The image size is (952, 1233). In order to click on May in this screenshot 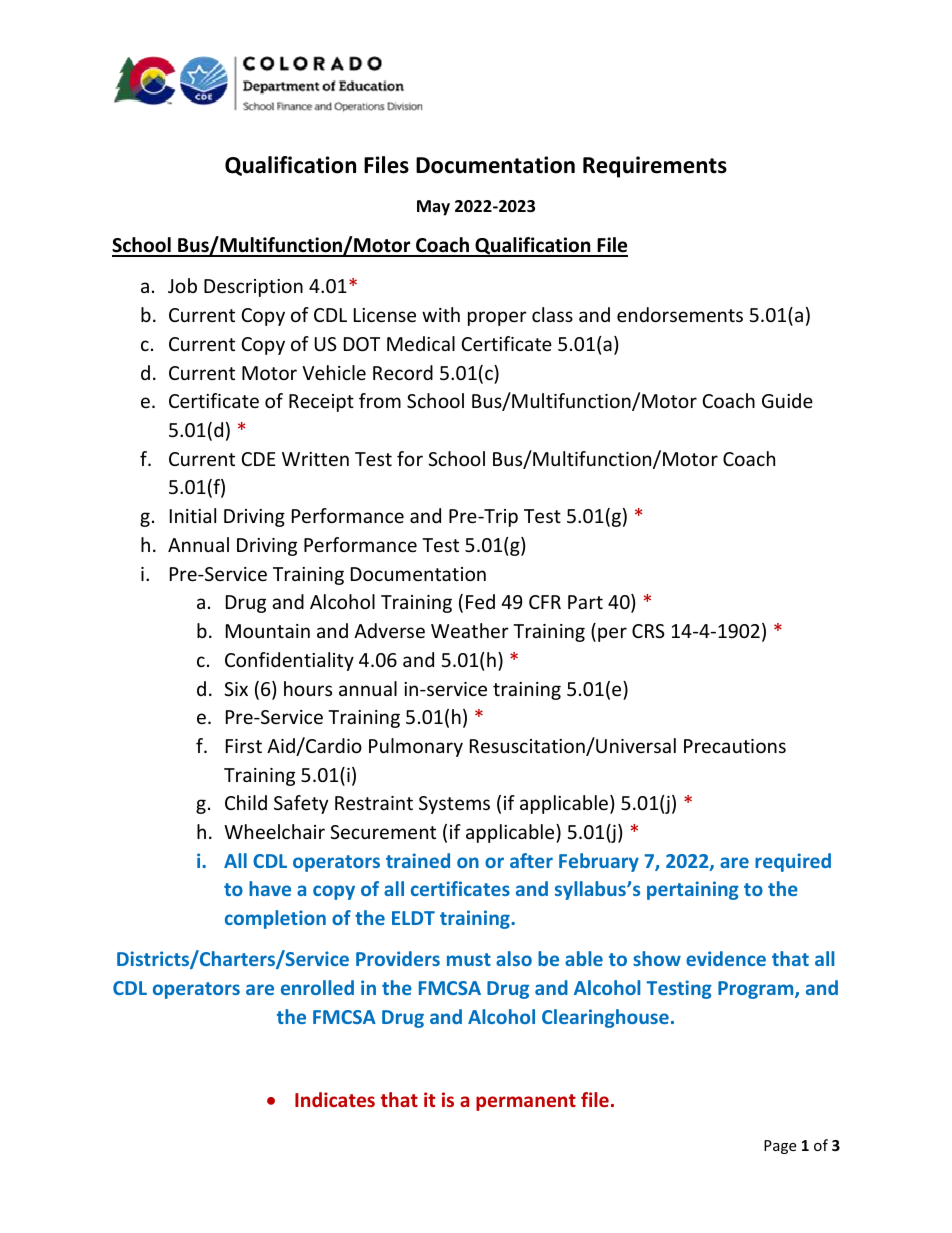, I will do `click(433, 208)`.
